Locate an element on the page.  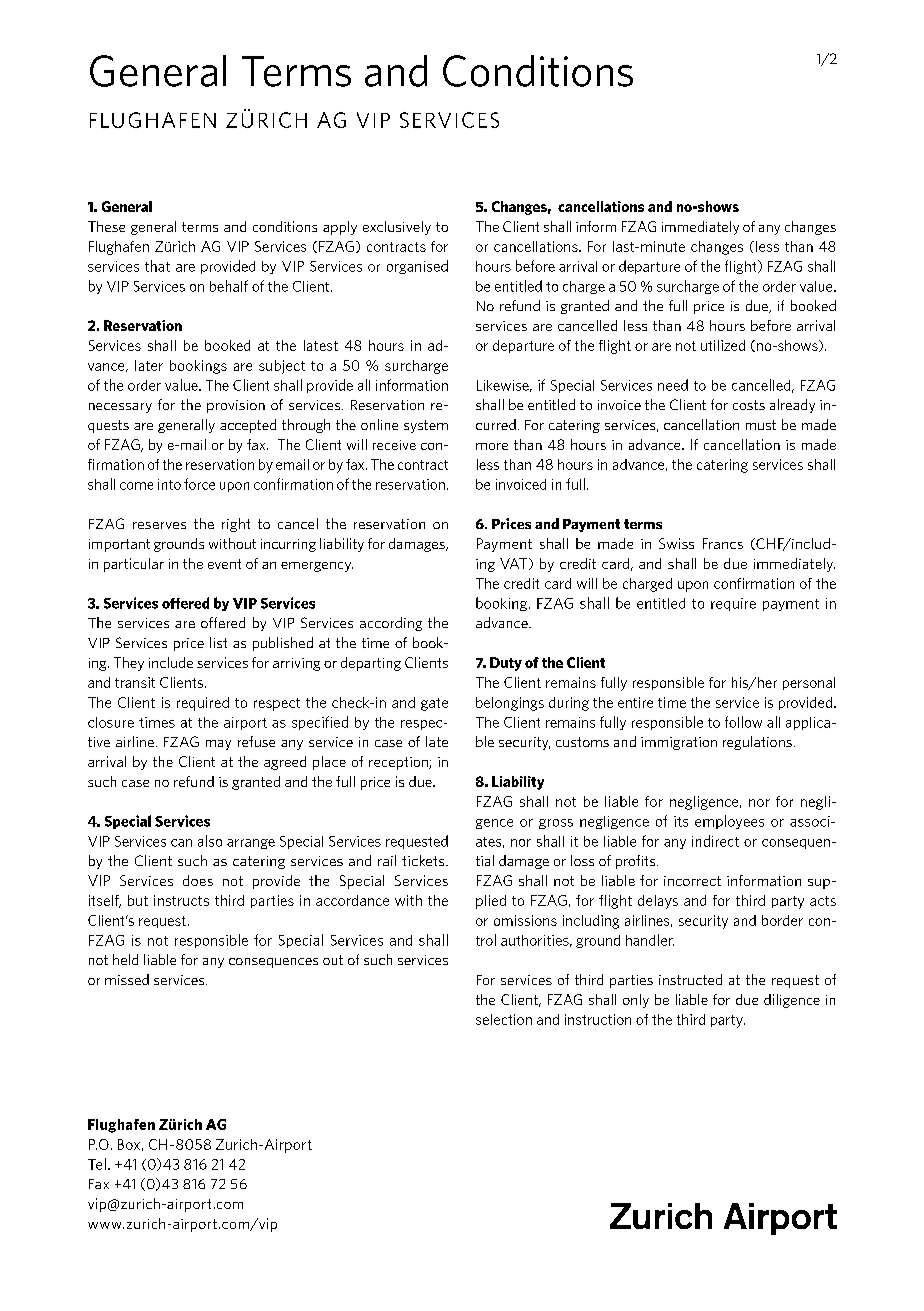
selection is located at coordinates (504, 1019).
